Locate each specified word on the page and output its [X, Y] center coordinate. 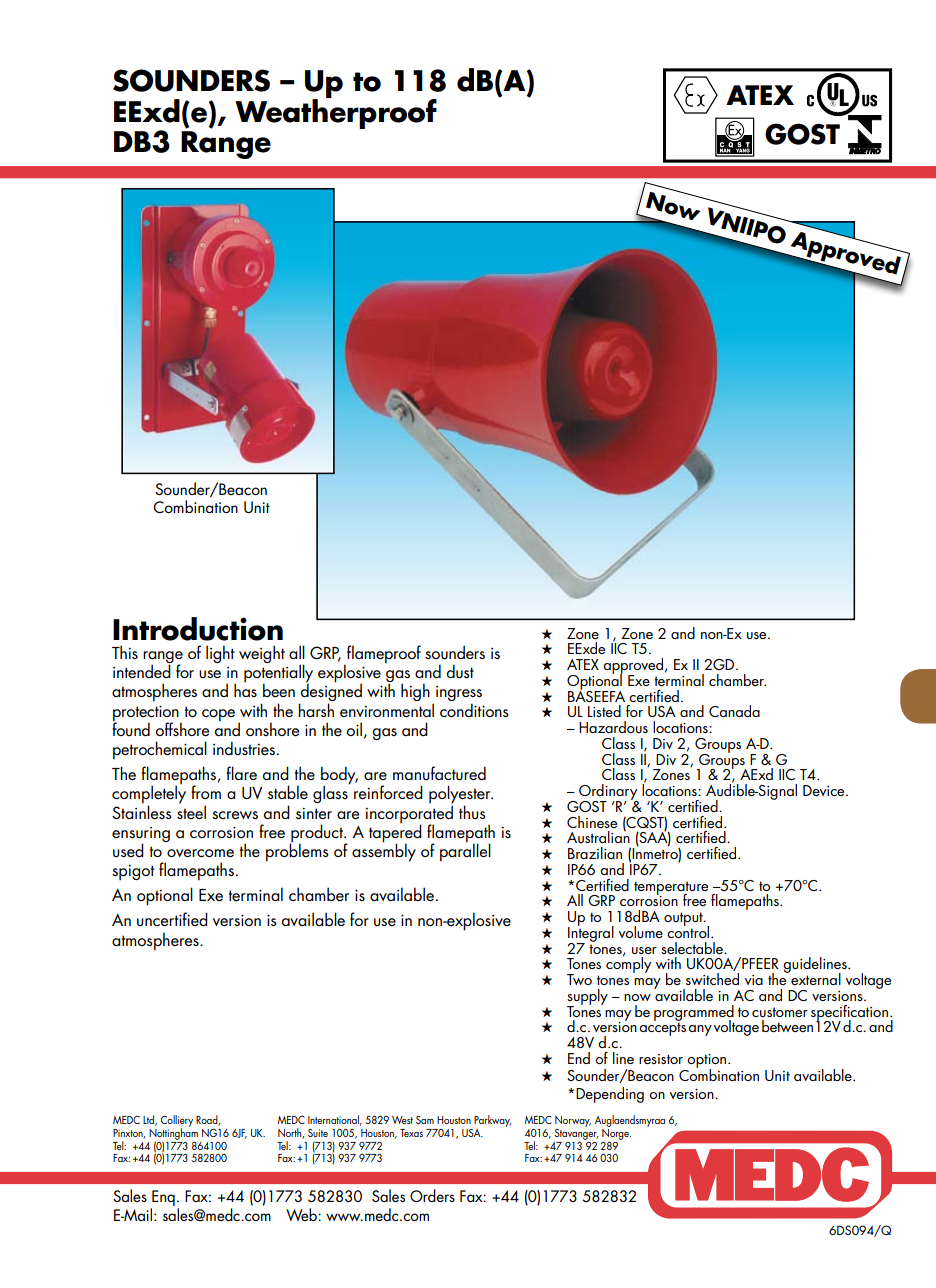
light [220, 654]
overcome [200, 853]
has [245, 689]
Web [302, 1214]
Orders [432, 1195]
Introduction [198, 629]
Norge [616, 1133]
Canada [734, 711]
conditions [474, 710]
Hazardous [613, 727]
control [689, 931]
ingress [459, 695]
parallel [465, 851]
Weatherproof [336, 112]
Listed [604, 711]
